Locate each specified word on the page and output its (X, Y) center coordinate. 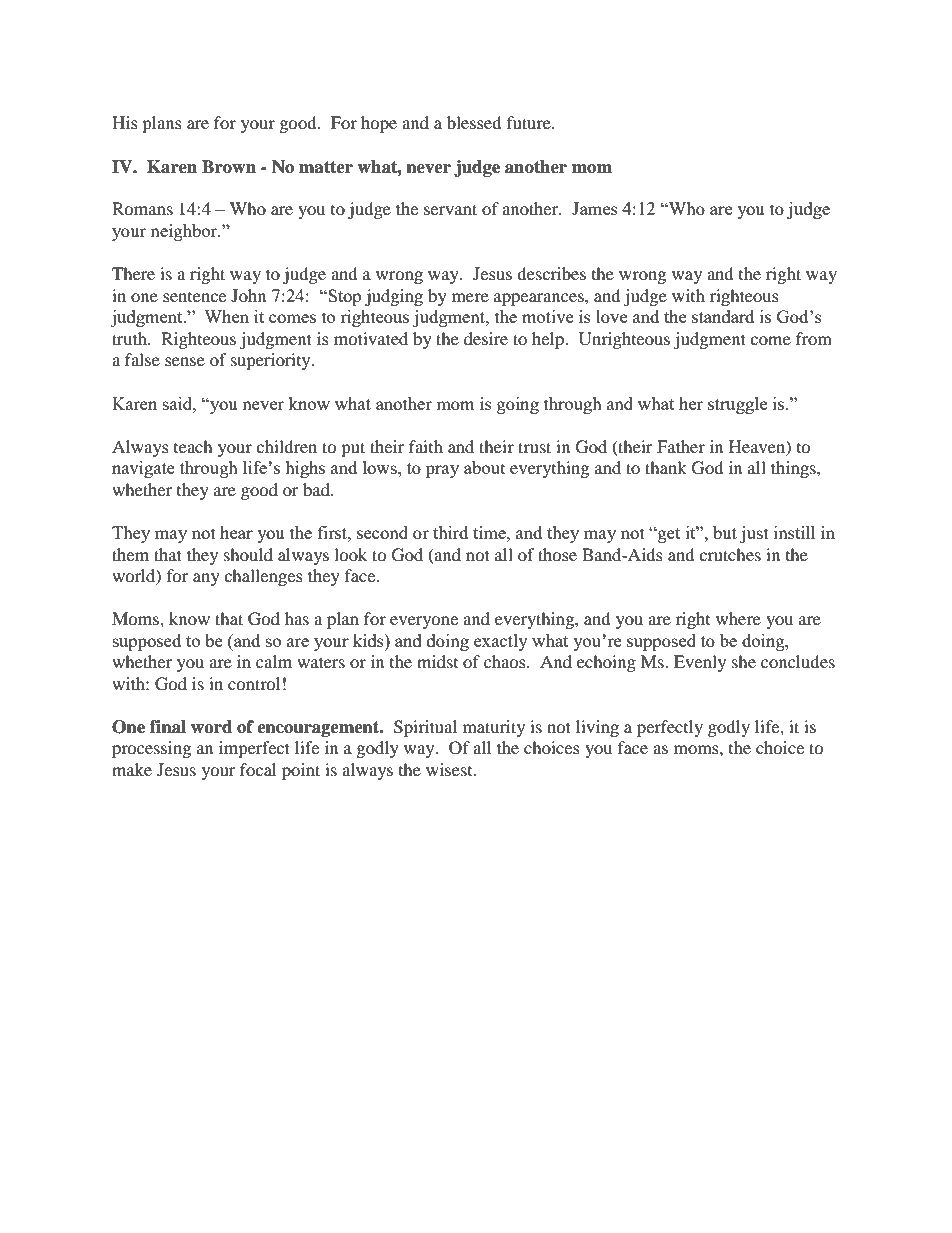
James (595, 208)
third (450, 532)
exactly (501, 642)
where (738, 618)
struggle (737, 405)
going (518, 405)
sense (185, 361)
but (725, 532)
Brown (229, 167)
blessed (474, 122)
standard (723, 316)
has (297, 618)
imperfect (254, 749)
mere (470, 297)
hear (236, 532)
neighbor (185, 232)
